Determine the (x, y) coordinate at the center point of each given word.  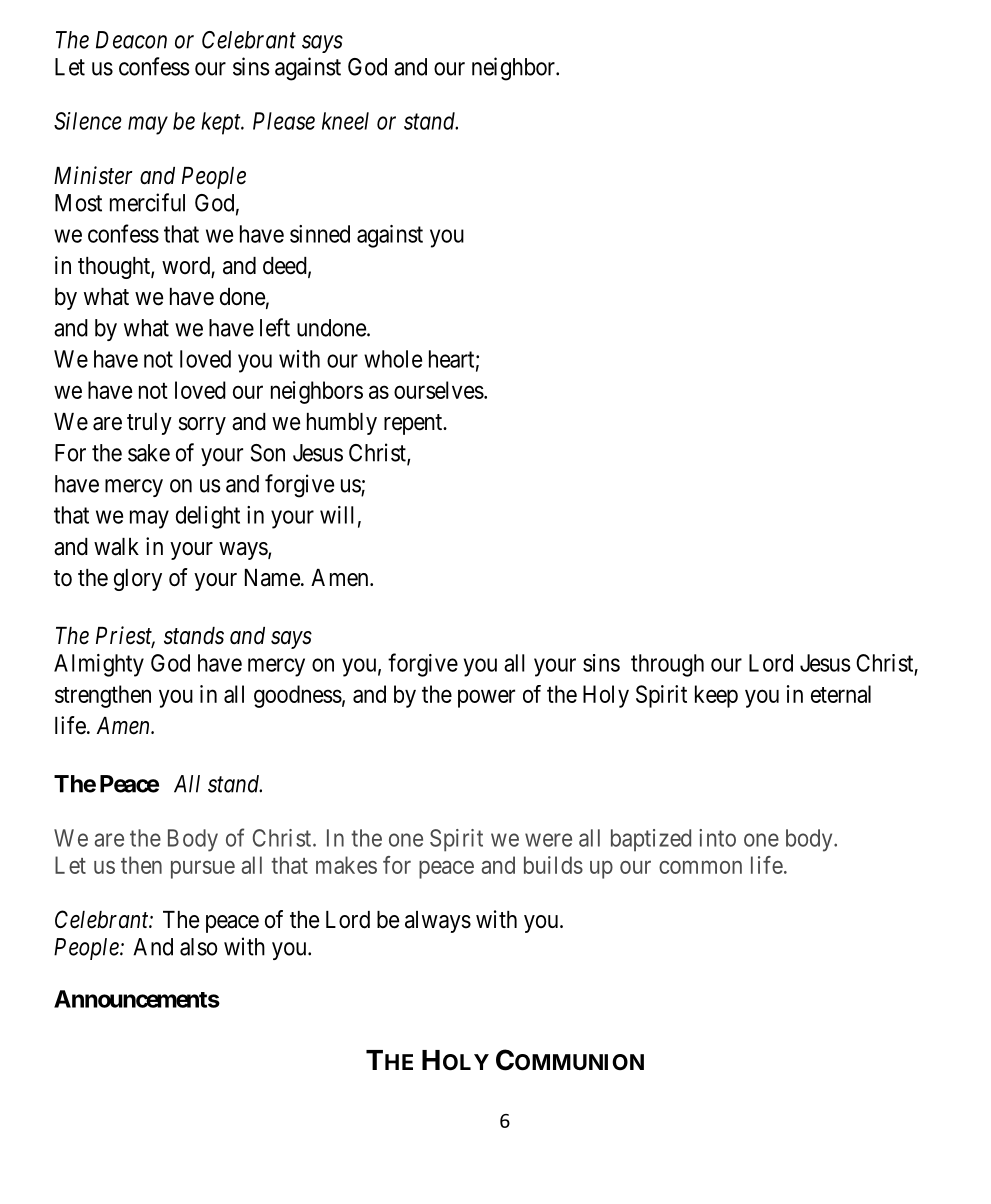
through (667, 665)
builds (553, 865)
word (187, 267)
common (700, 867)
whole (393, 359)
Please (284, 121)
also (199, 947)
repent (414, 424)
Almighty (99, 665)
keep (716, 696)
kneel (345, 121)
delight (208, 517)
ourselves (439, 390)
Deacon (131, 40)
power (486, 698)
